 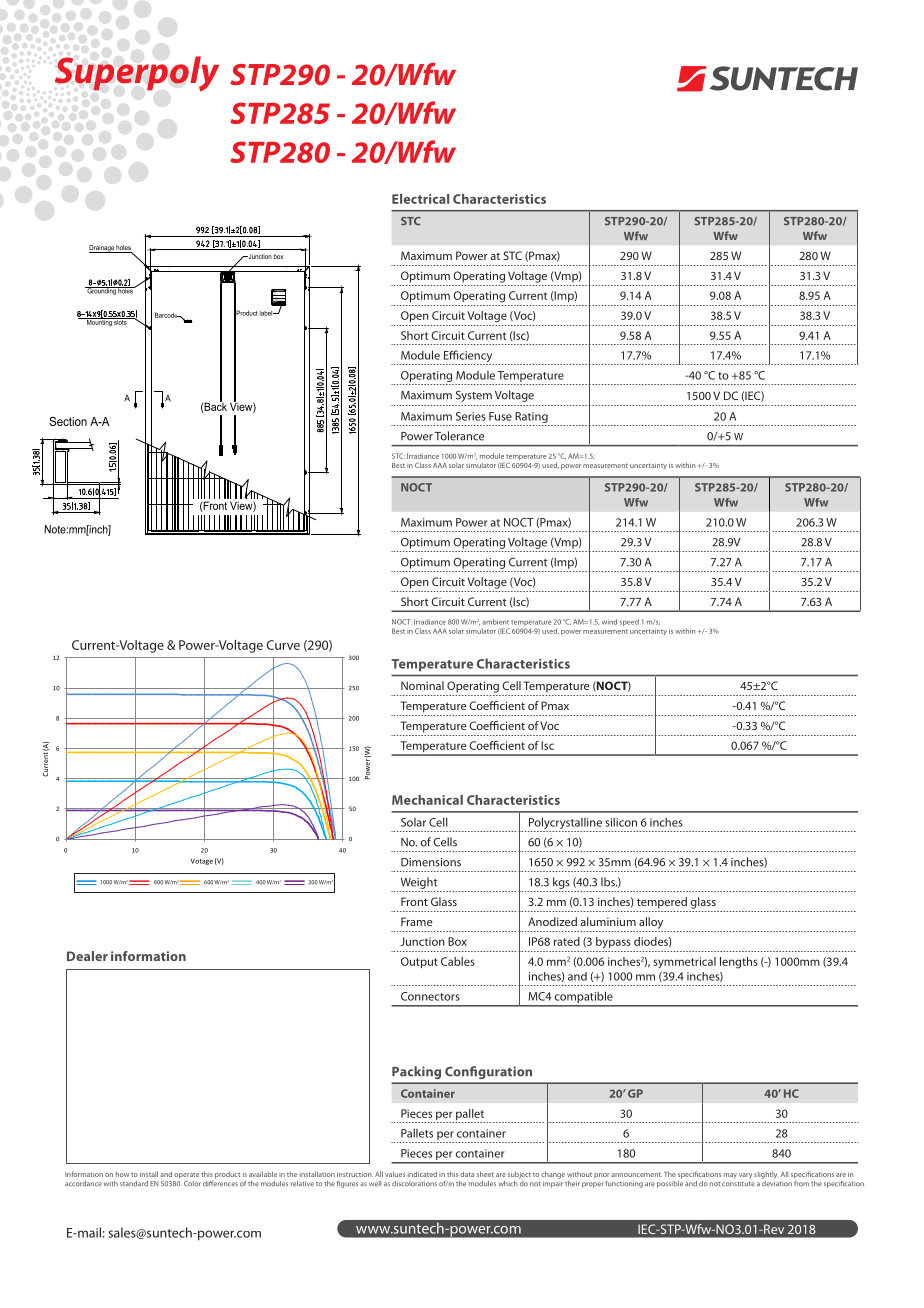 I want to click on Irradiance, so click(x=430, y=622).
